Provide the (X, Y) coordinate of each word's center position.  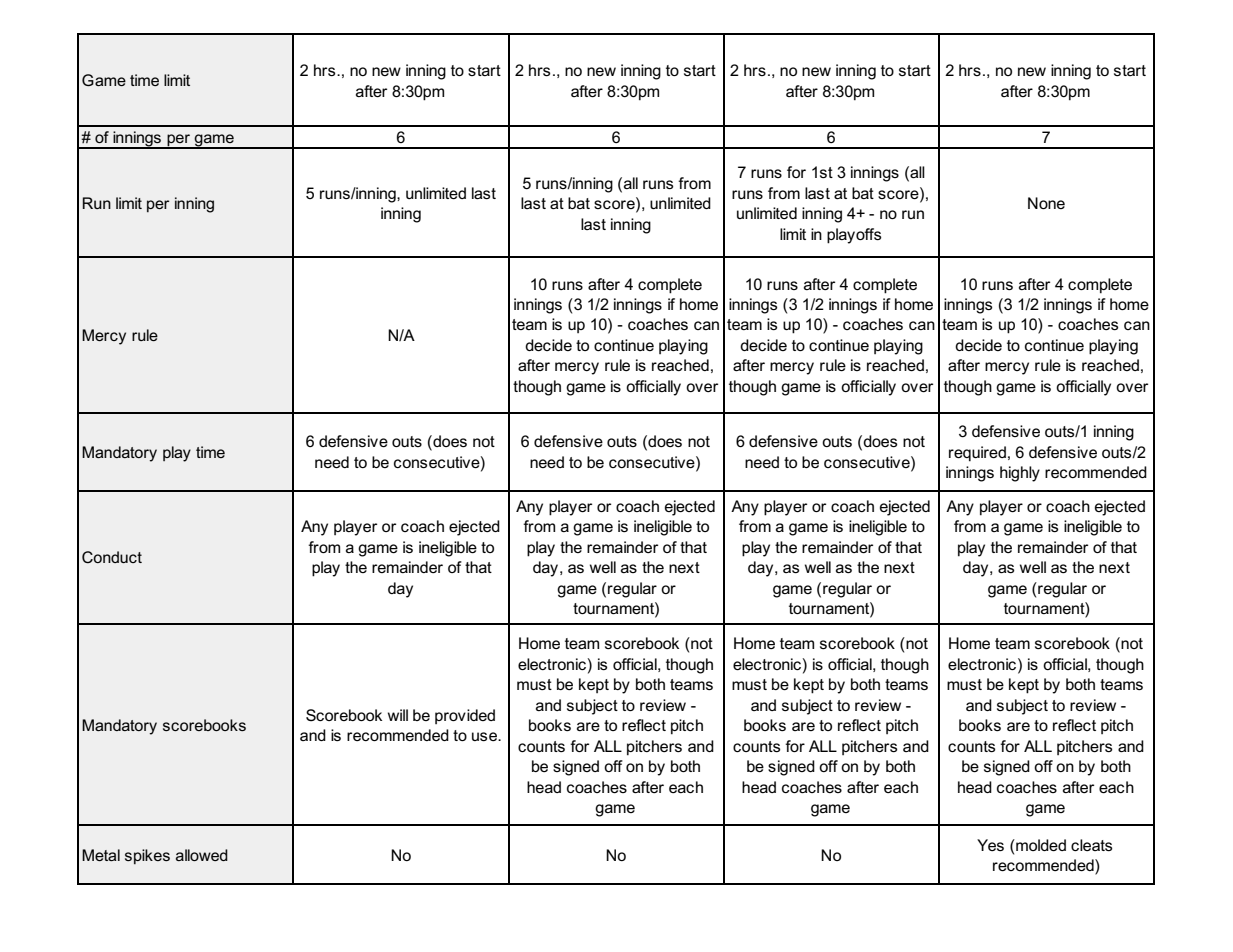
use (486, 736)
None (1046, 203)
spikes (147, 856)
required (977, 454)
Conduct (112, 557)
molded (1040, 845)
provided (465, 716)
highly (1020, 474)
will (398, 715)
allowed (202, 855)
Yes (990, 845)
